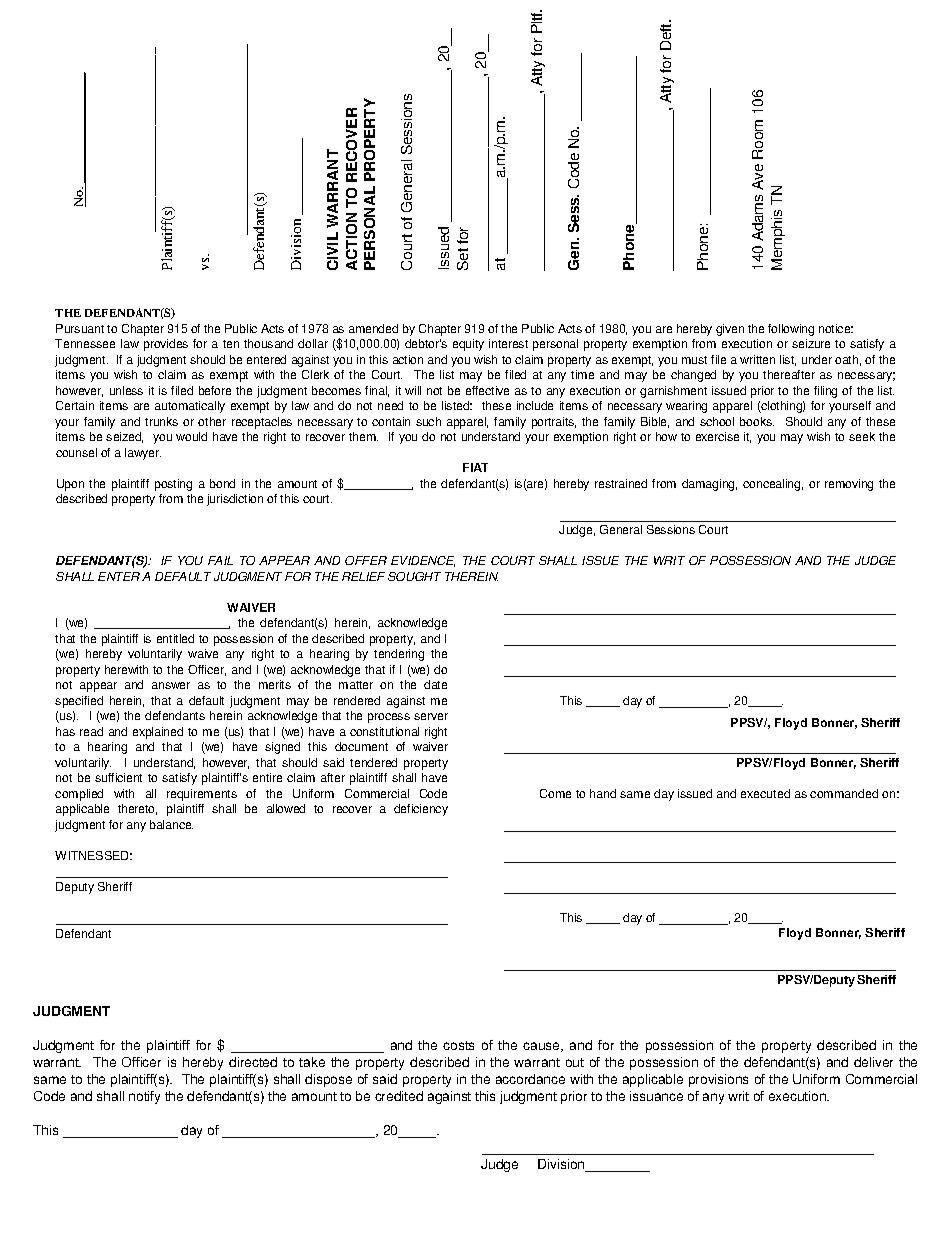 This screenshot has height=1233, width=952. What do you see at coordinates (144, 1097) in the screenshot?
I see `notify` at bounding box center [144, 1097].
